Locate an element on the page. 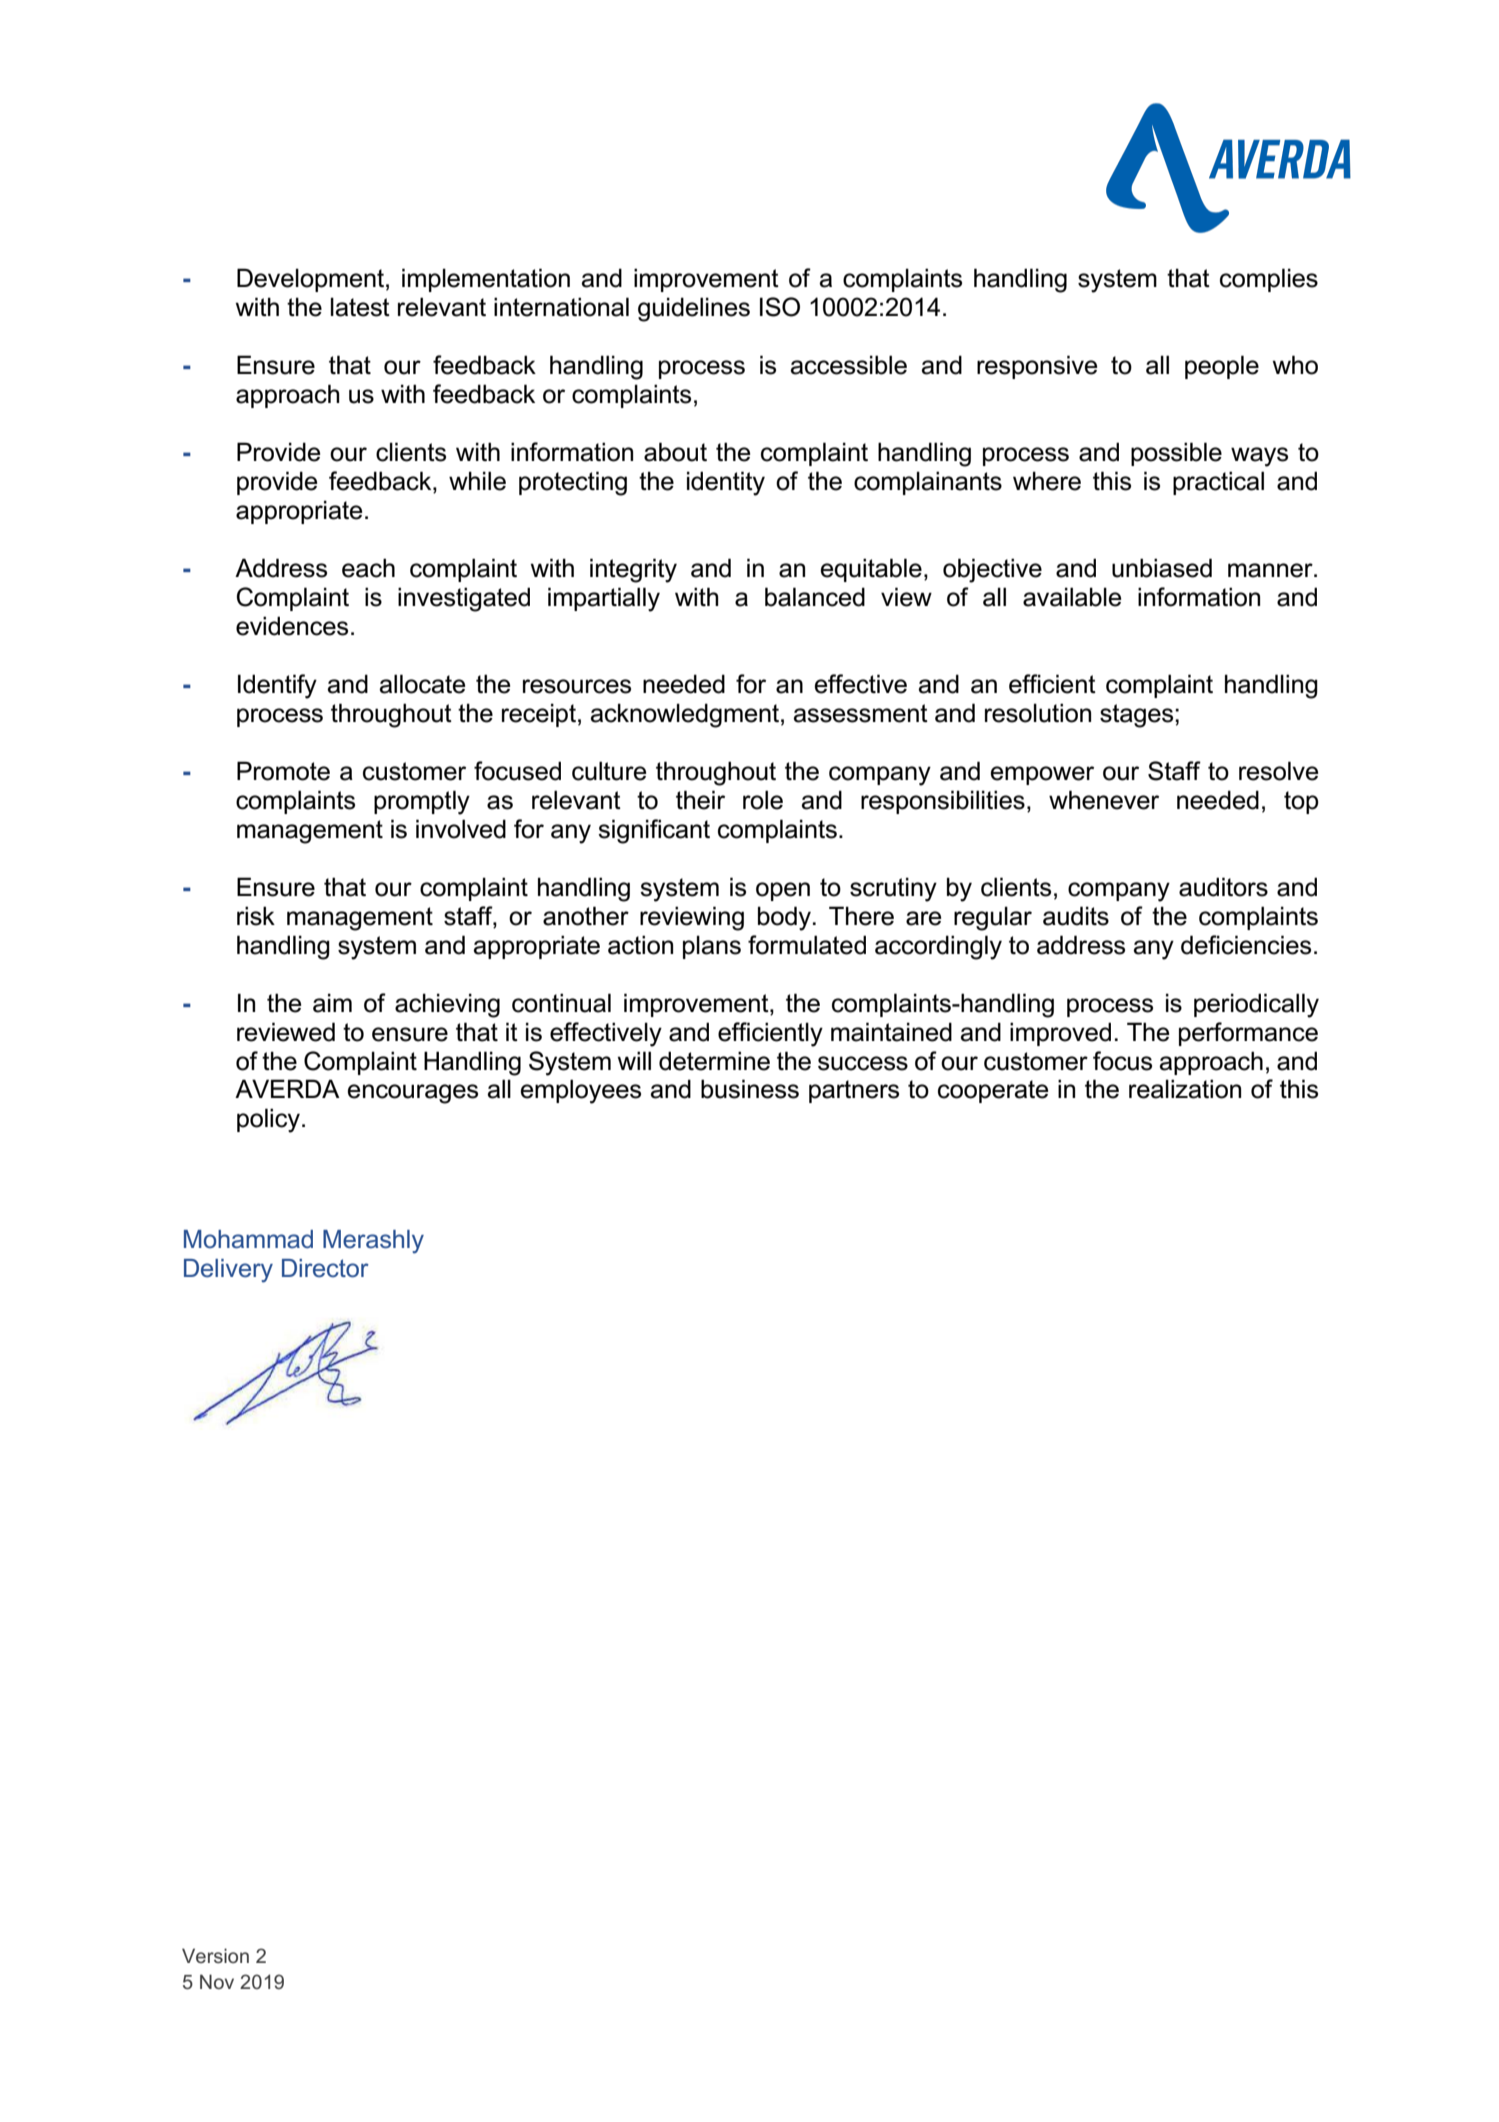  deficiencies is located at coordinates (1246, 945).
